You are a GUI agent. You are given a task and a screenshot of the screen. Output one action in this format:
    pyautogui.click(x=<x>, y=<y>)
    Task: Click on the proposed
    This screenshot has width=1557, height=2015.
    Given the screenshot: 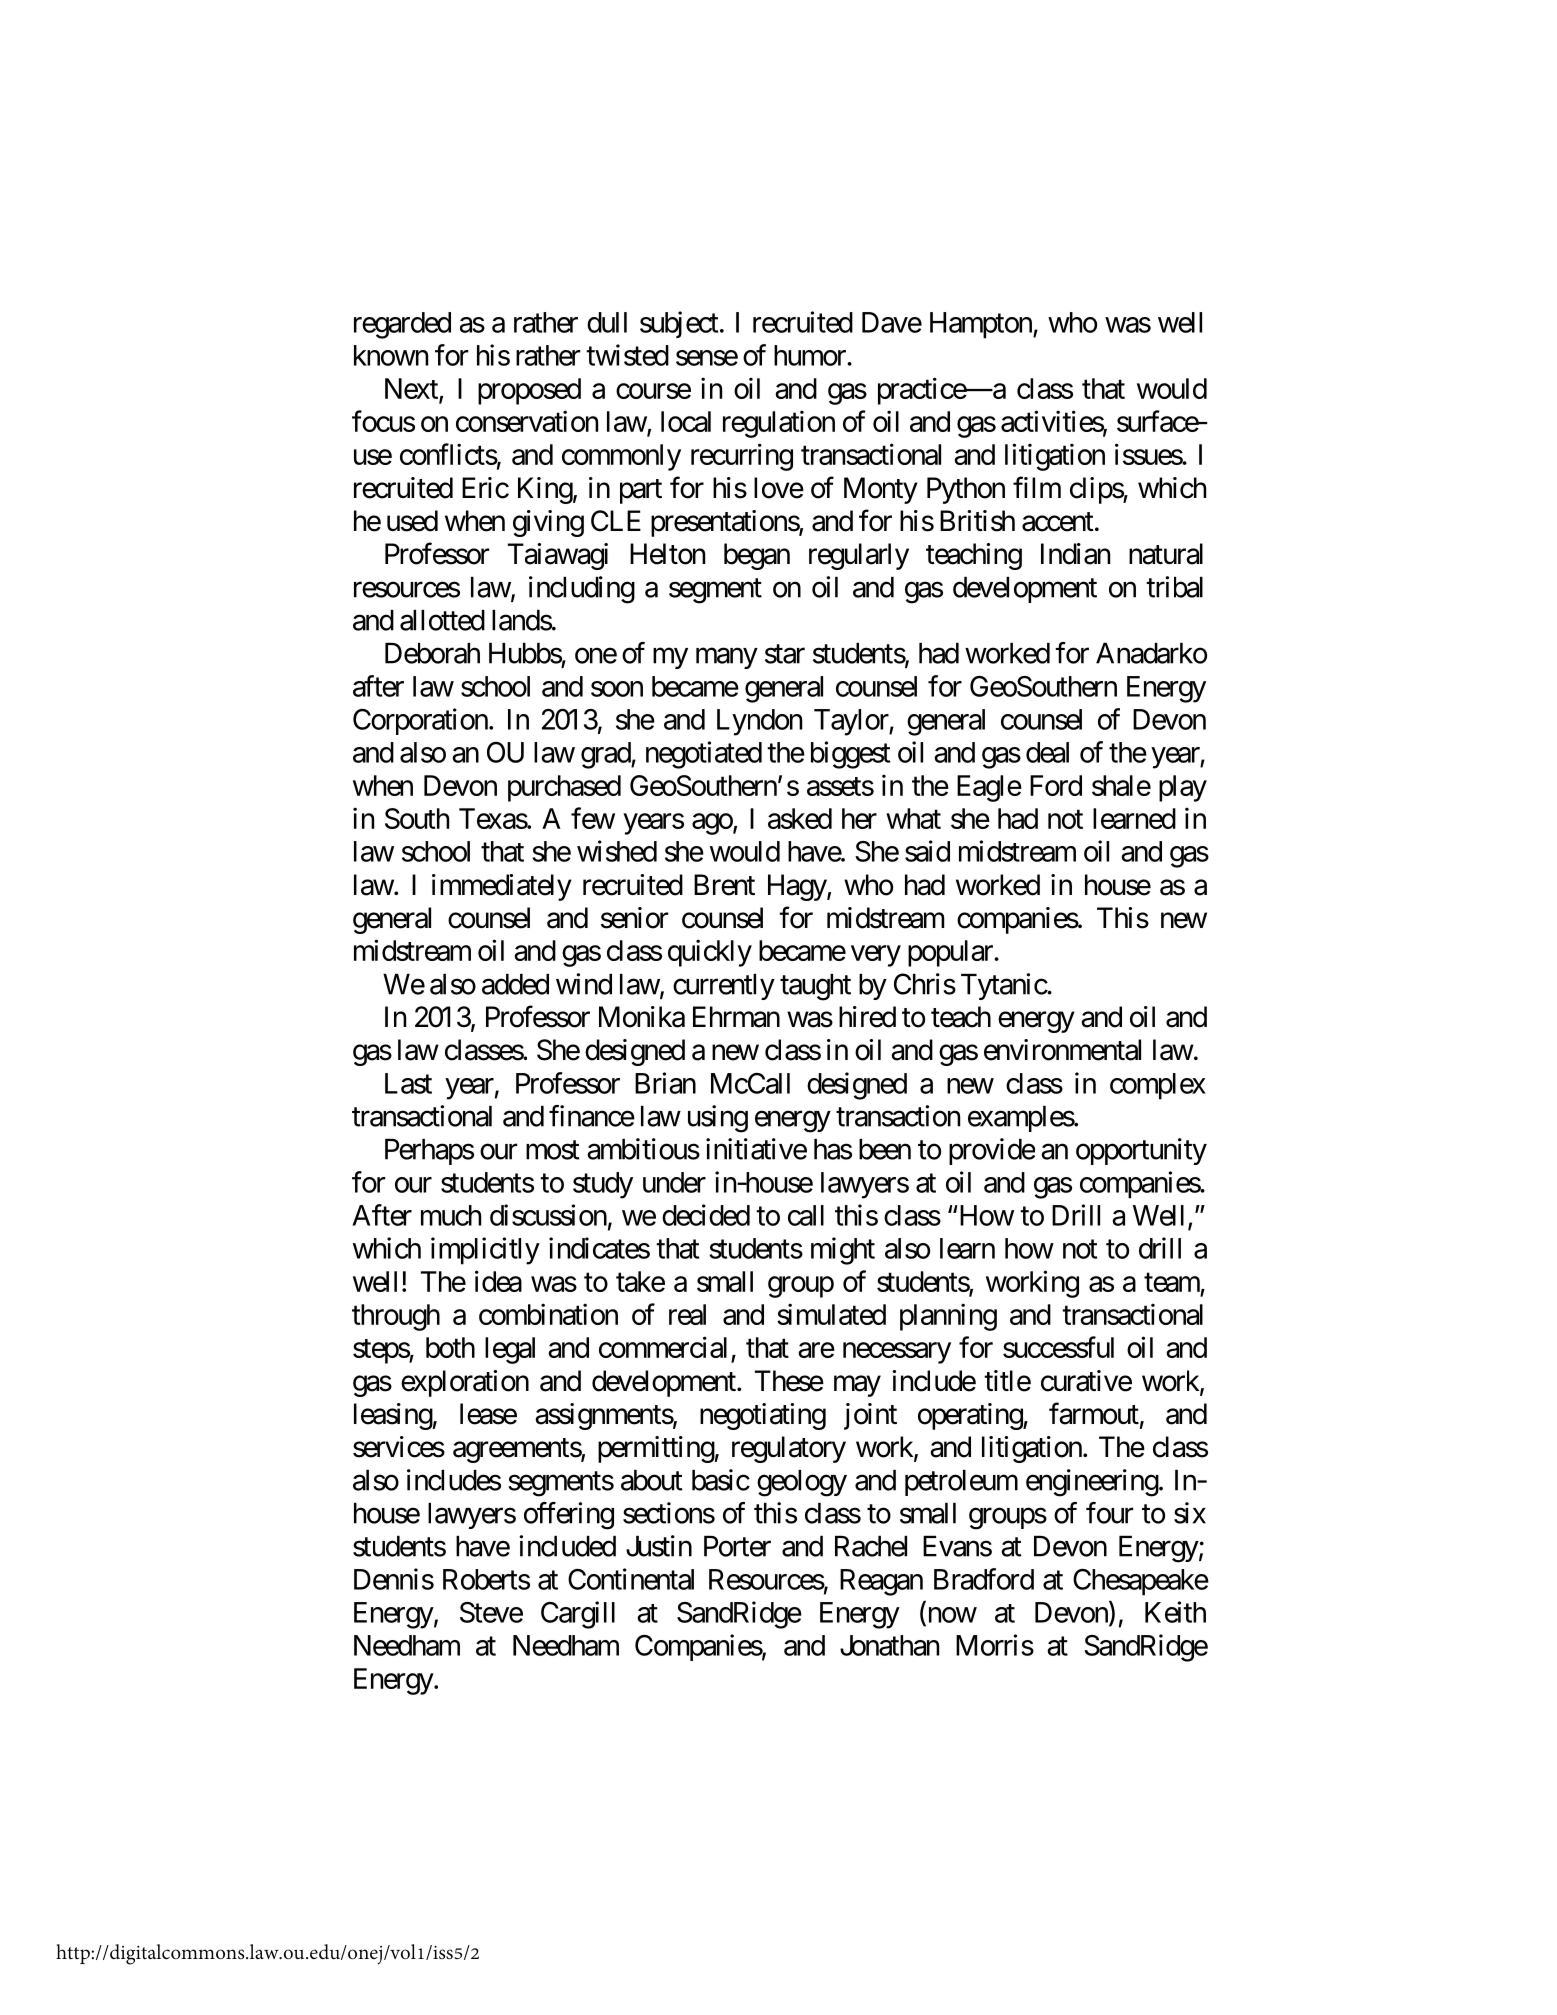 What is the action you would take?
    pyautogui.click(x=529, y=391)
